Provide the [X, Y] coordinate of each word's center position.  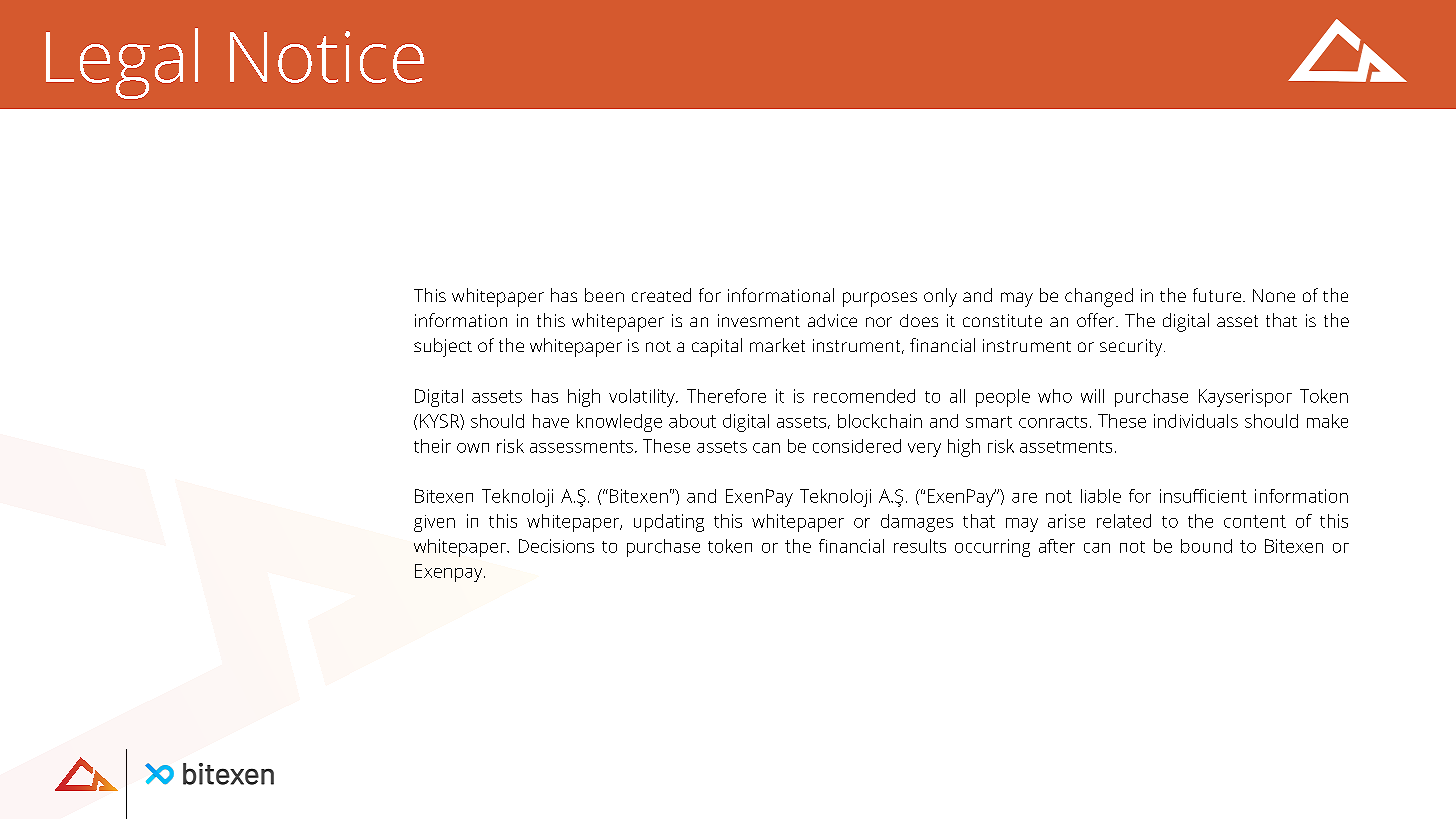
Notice [327, 57]
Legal [122, 63]
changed [1099, 297]
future [1217, 295]
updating [669, 523]
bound [1206, 546]
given [434, 523]
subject [443, 347]
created [661, 295]
